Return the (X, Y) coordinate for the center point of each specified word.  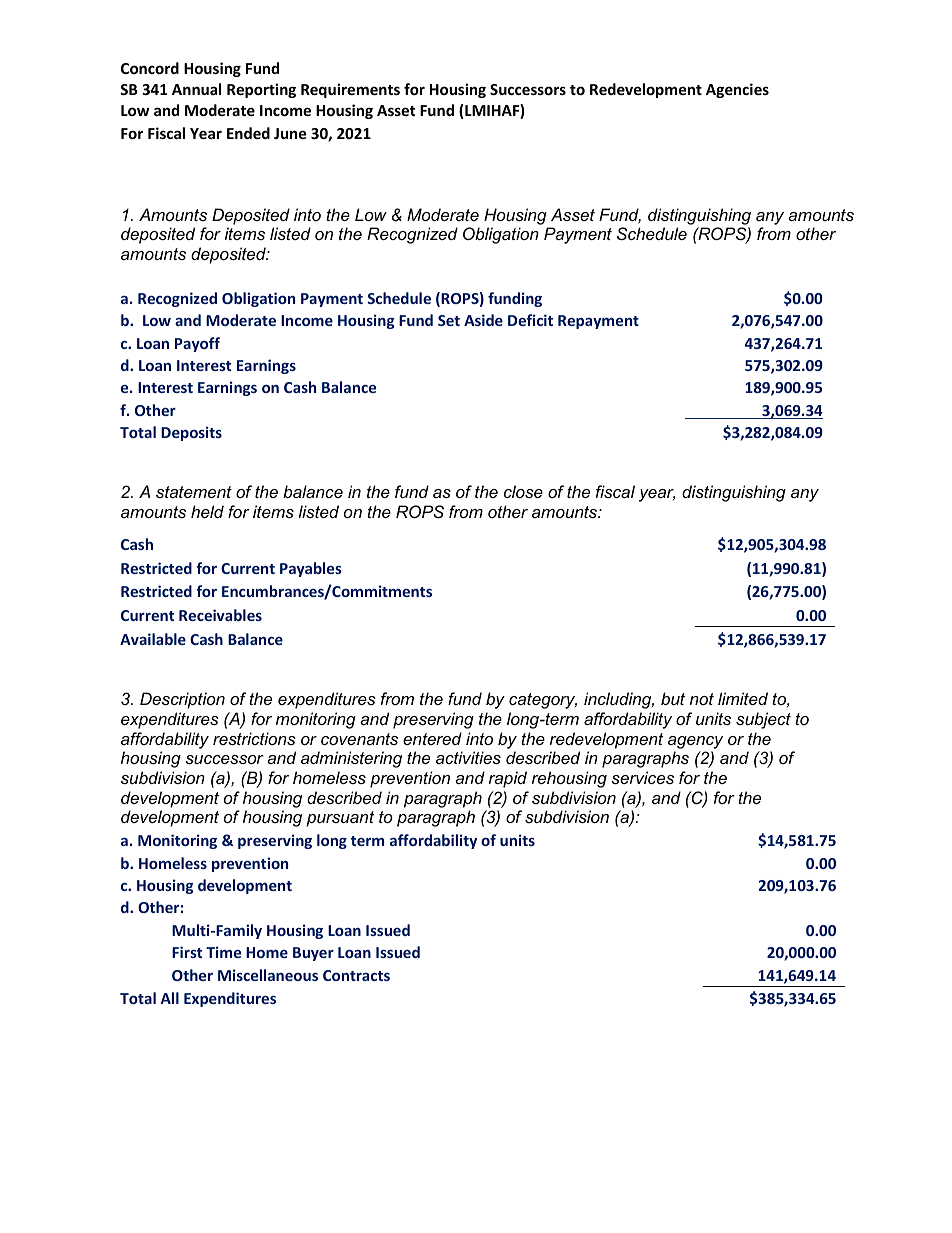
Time (223, 952)
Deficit (530, 320)
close (523, 491)
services (642, 777)
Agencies (737, 90)
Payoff (197, 344)
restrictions (254, 738)
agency (695, 742)
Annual (196, 89)
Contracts (356, 975)
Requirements (350, 90)
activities (468, 757)
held (207, 511)
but (673, 698)
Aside (483, 320)
